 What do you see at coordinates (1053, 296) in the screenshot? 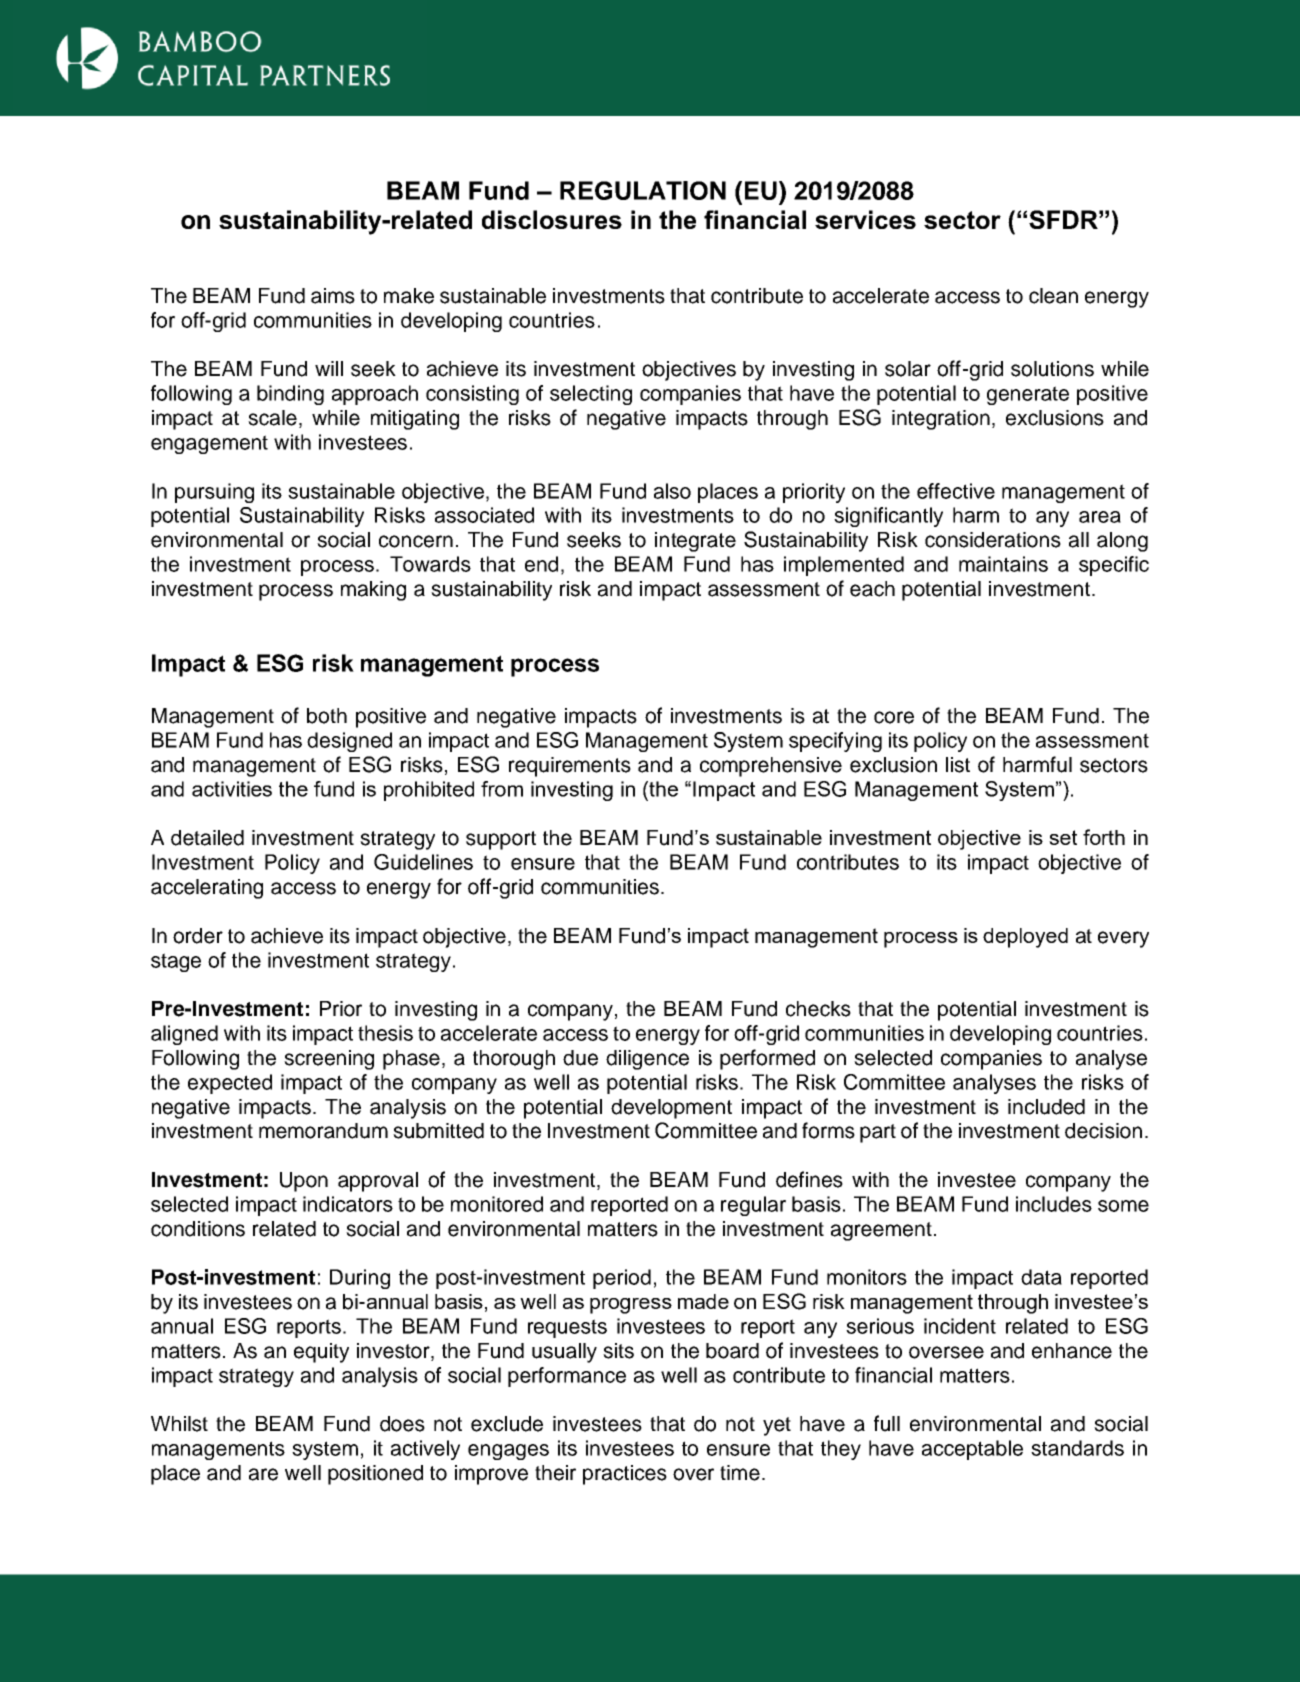
I see `clean` at bounding box center [1053, 296].
